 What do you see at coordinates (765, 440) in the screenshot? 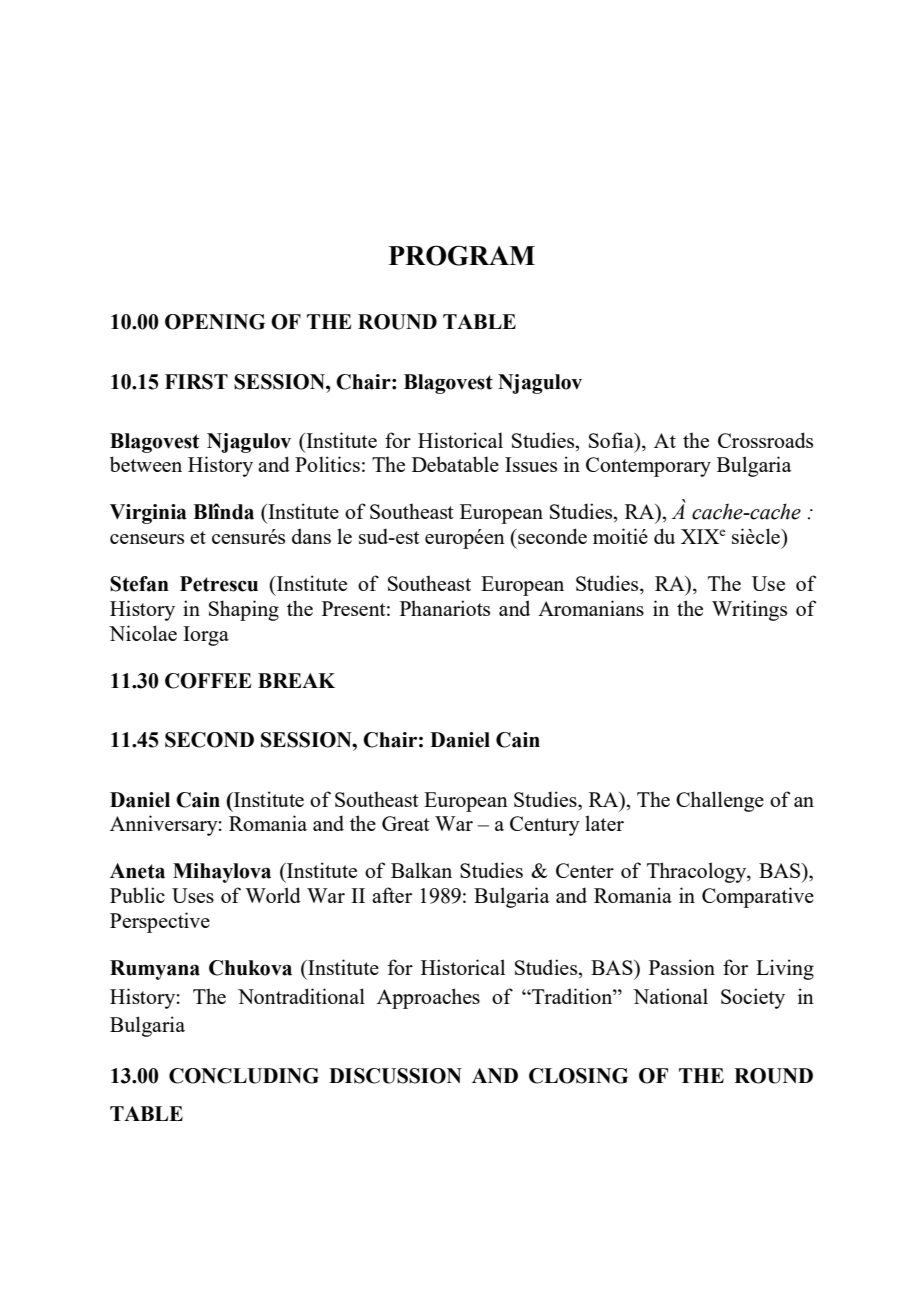
I see `Crossroads` at bounding box center [765, 440].
